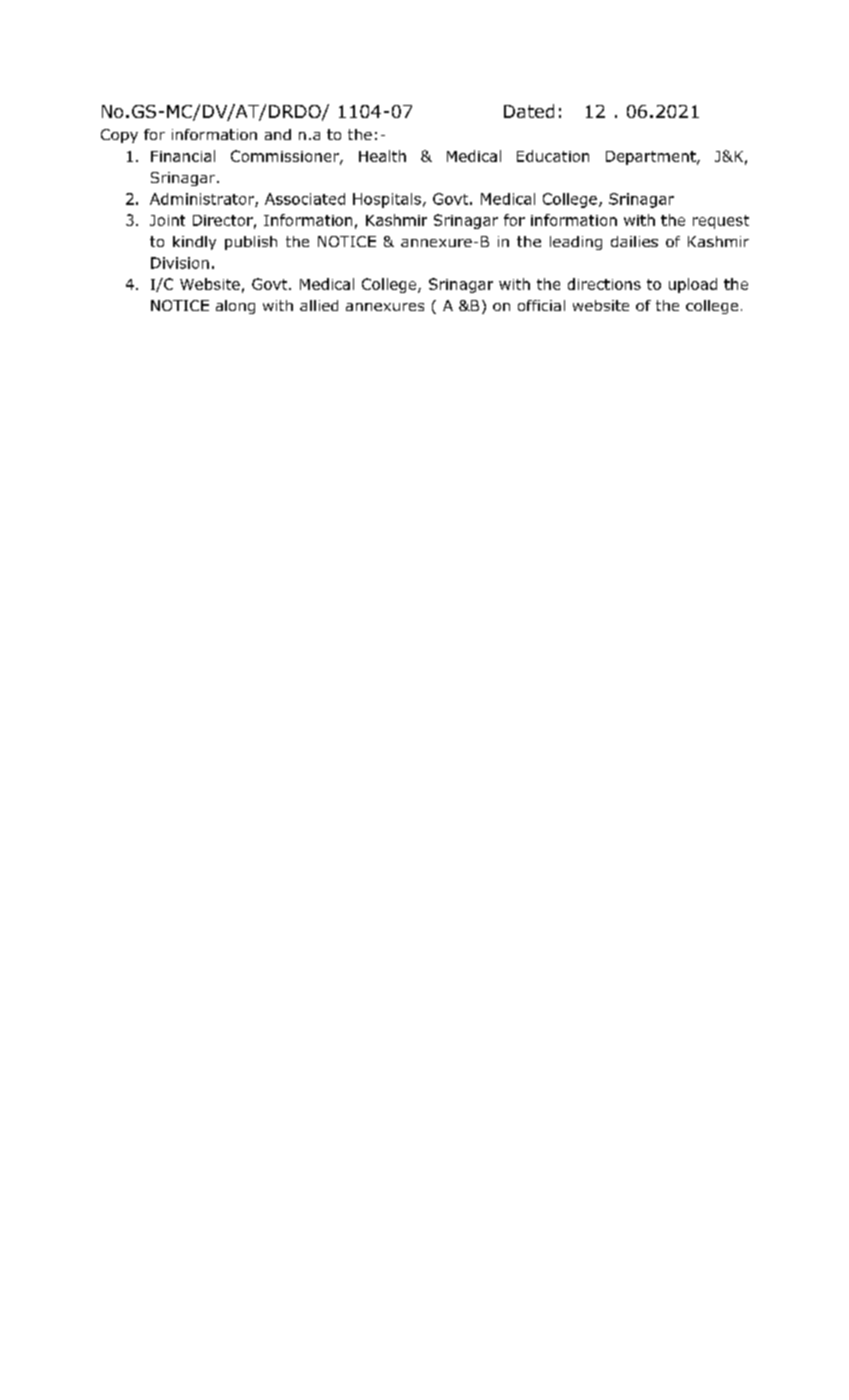 The image size is (849, 1400). Describe the element at coordinates (382, 156) in the screenshot. I see `Health` at that location.
